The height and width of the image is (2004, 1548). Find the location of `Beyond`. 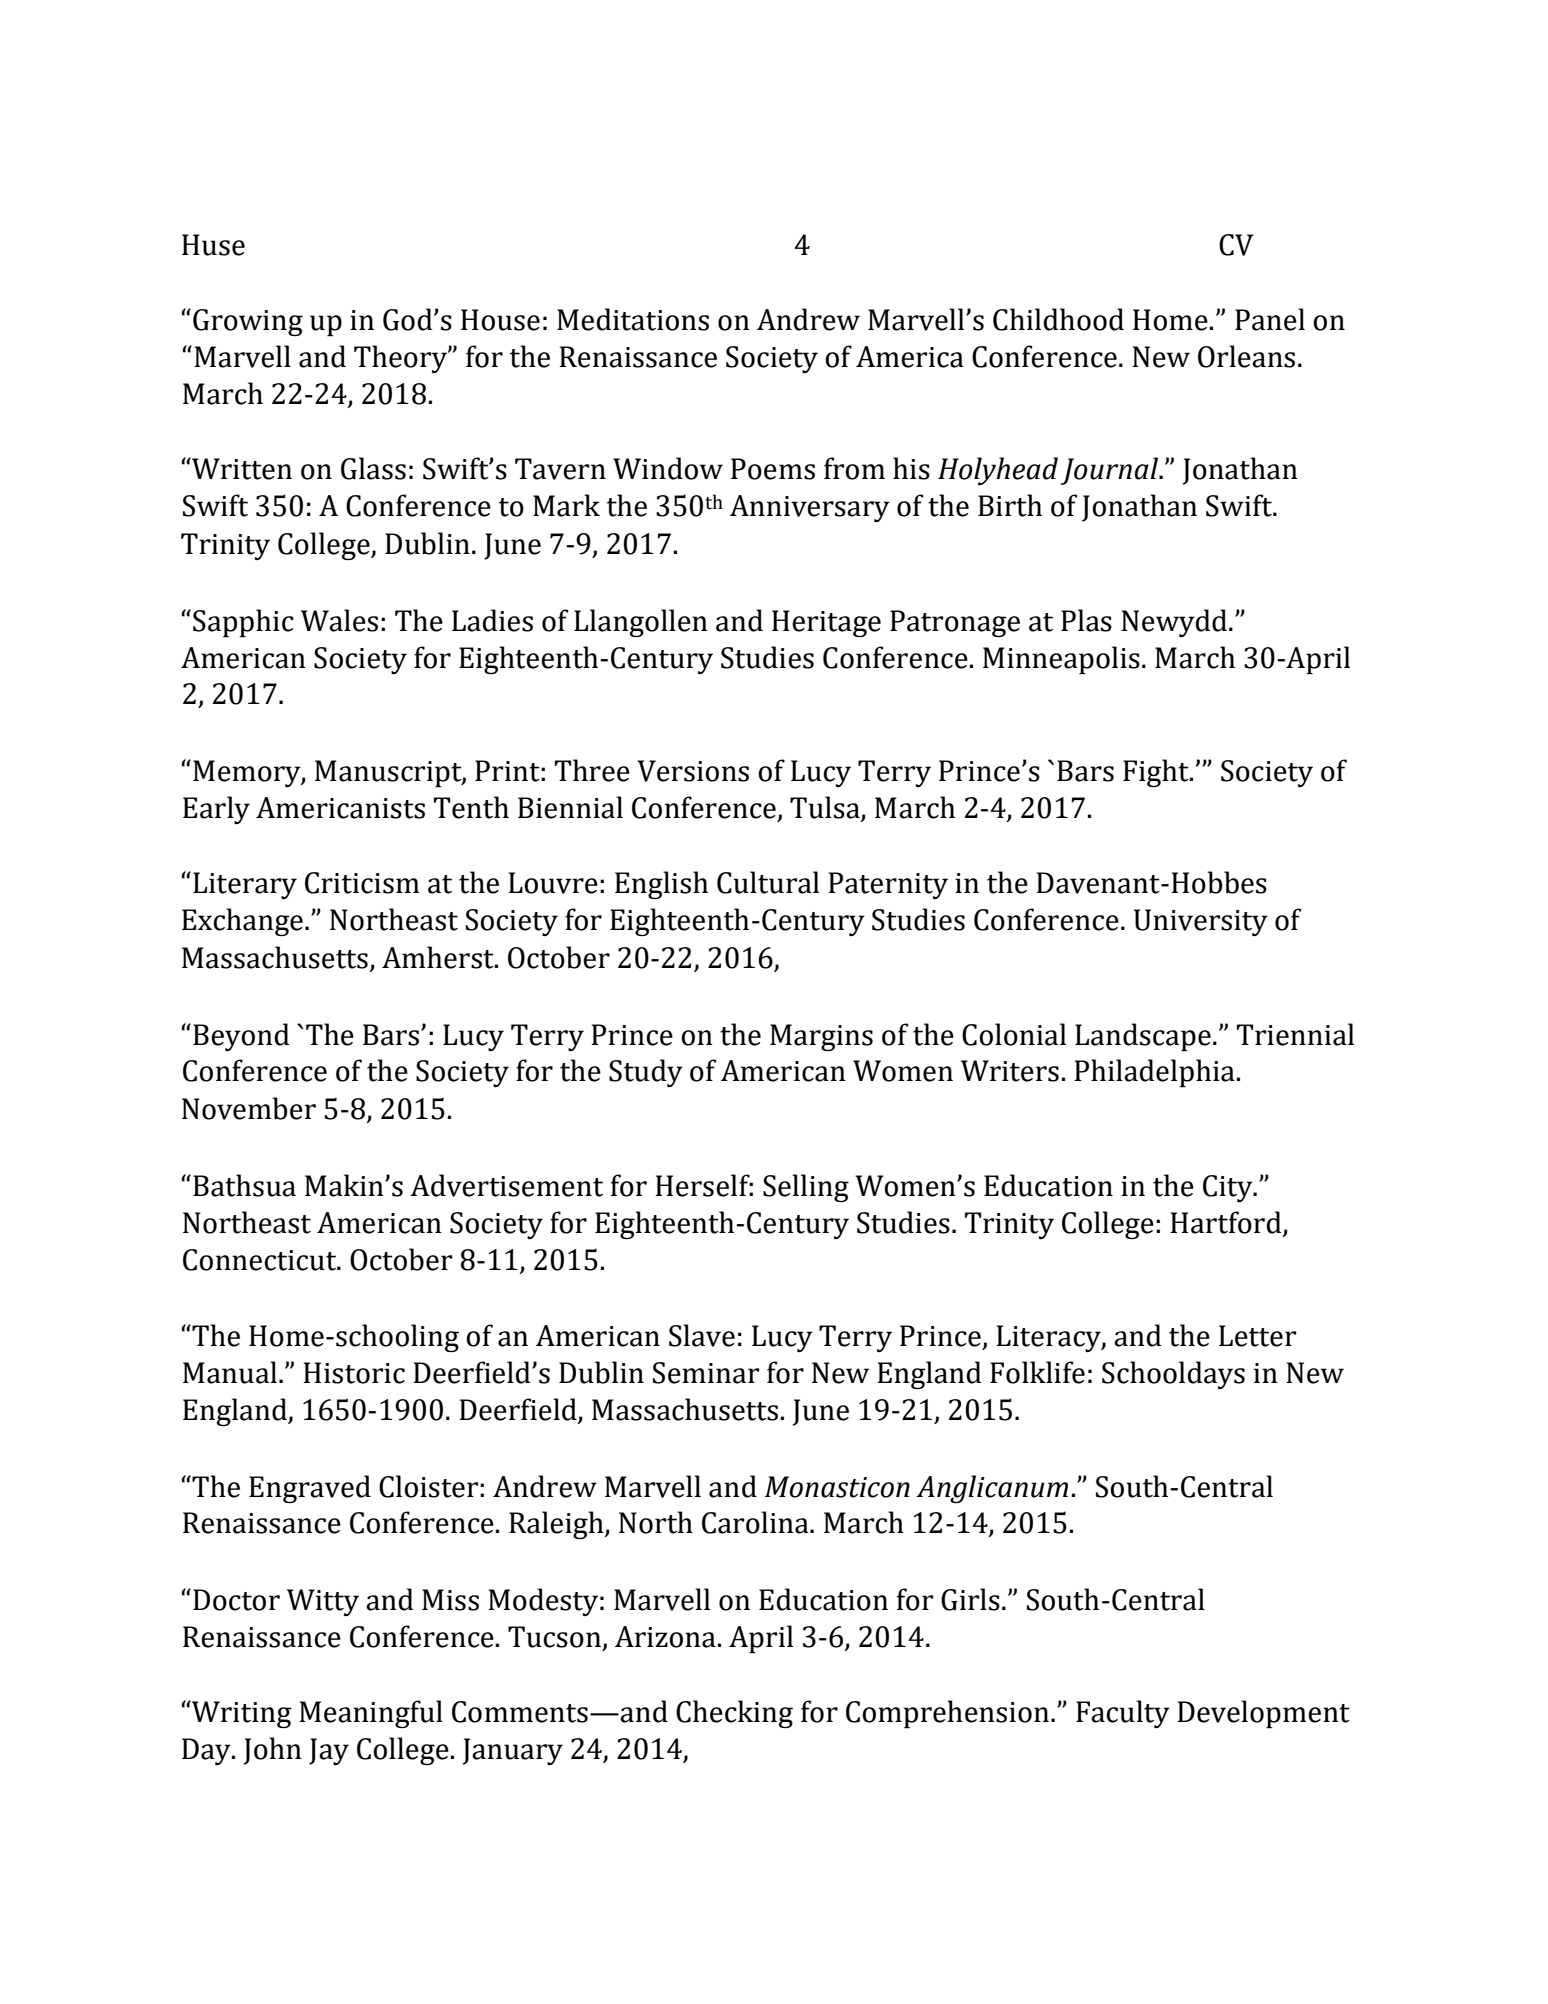

Beyond is located at coordinates (241, 1037).
